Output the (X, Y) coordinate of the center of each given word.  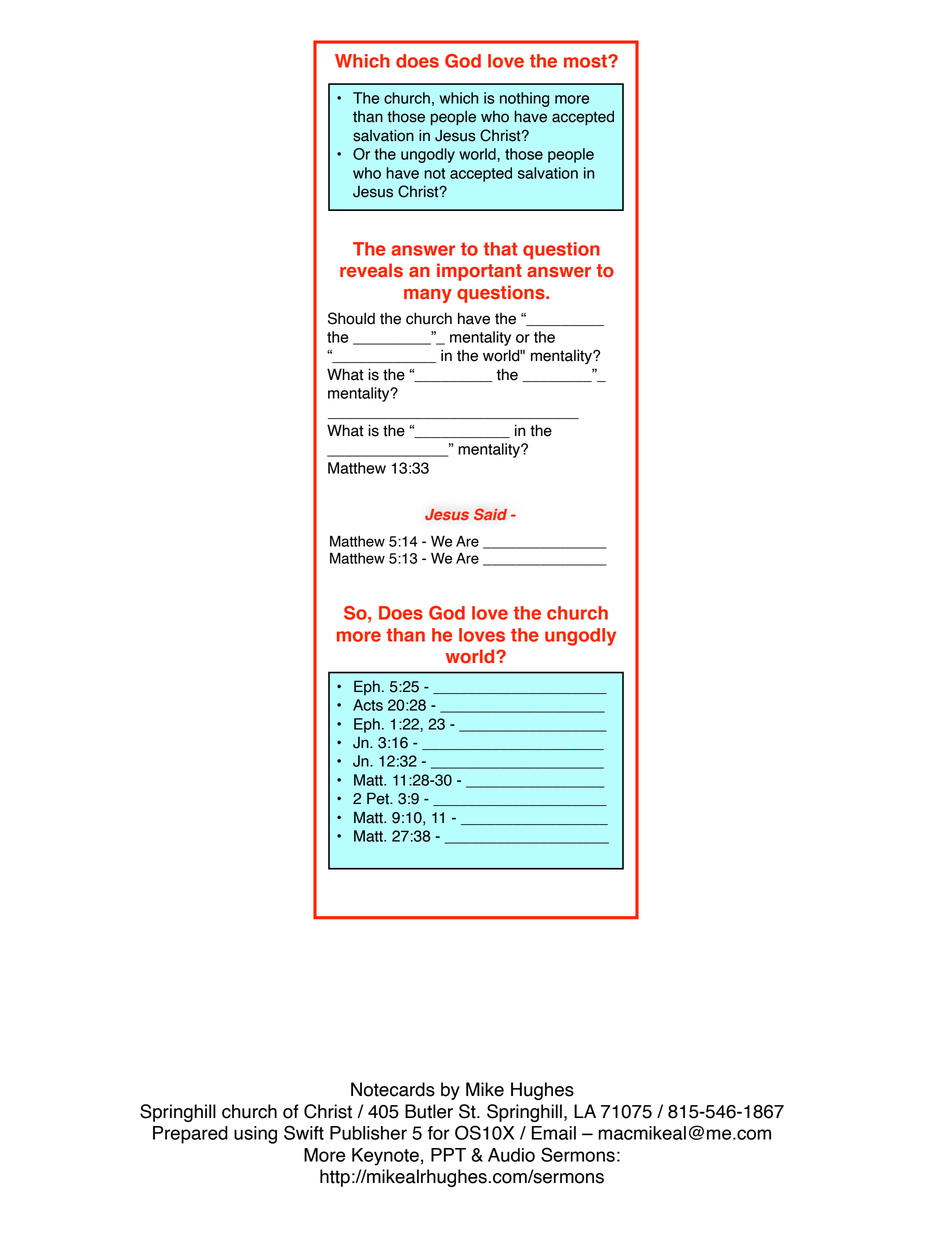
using (255, 1135)
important (479, 272)
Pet (379, 798)
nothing (524, 99)
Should (351, 318)
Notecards (393, 1089)
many (428, 296)
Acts (368, 705)
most (586, 61)
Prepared (190, 1135)
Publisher (368, 1133)
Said (490, 514)
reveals (371, 270)
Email (554, 1133)
